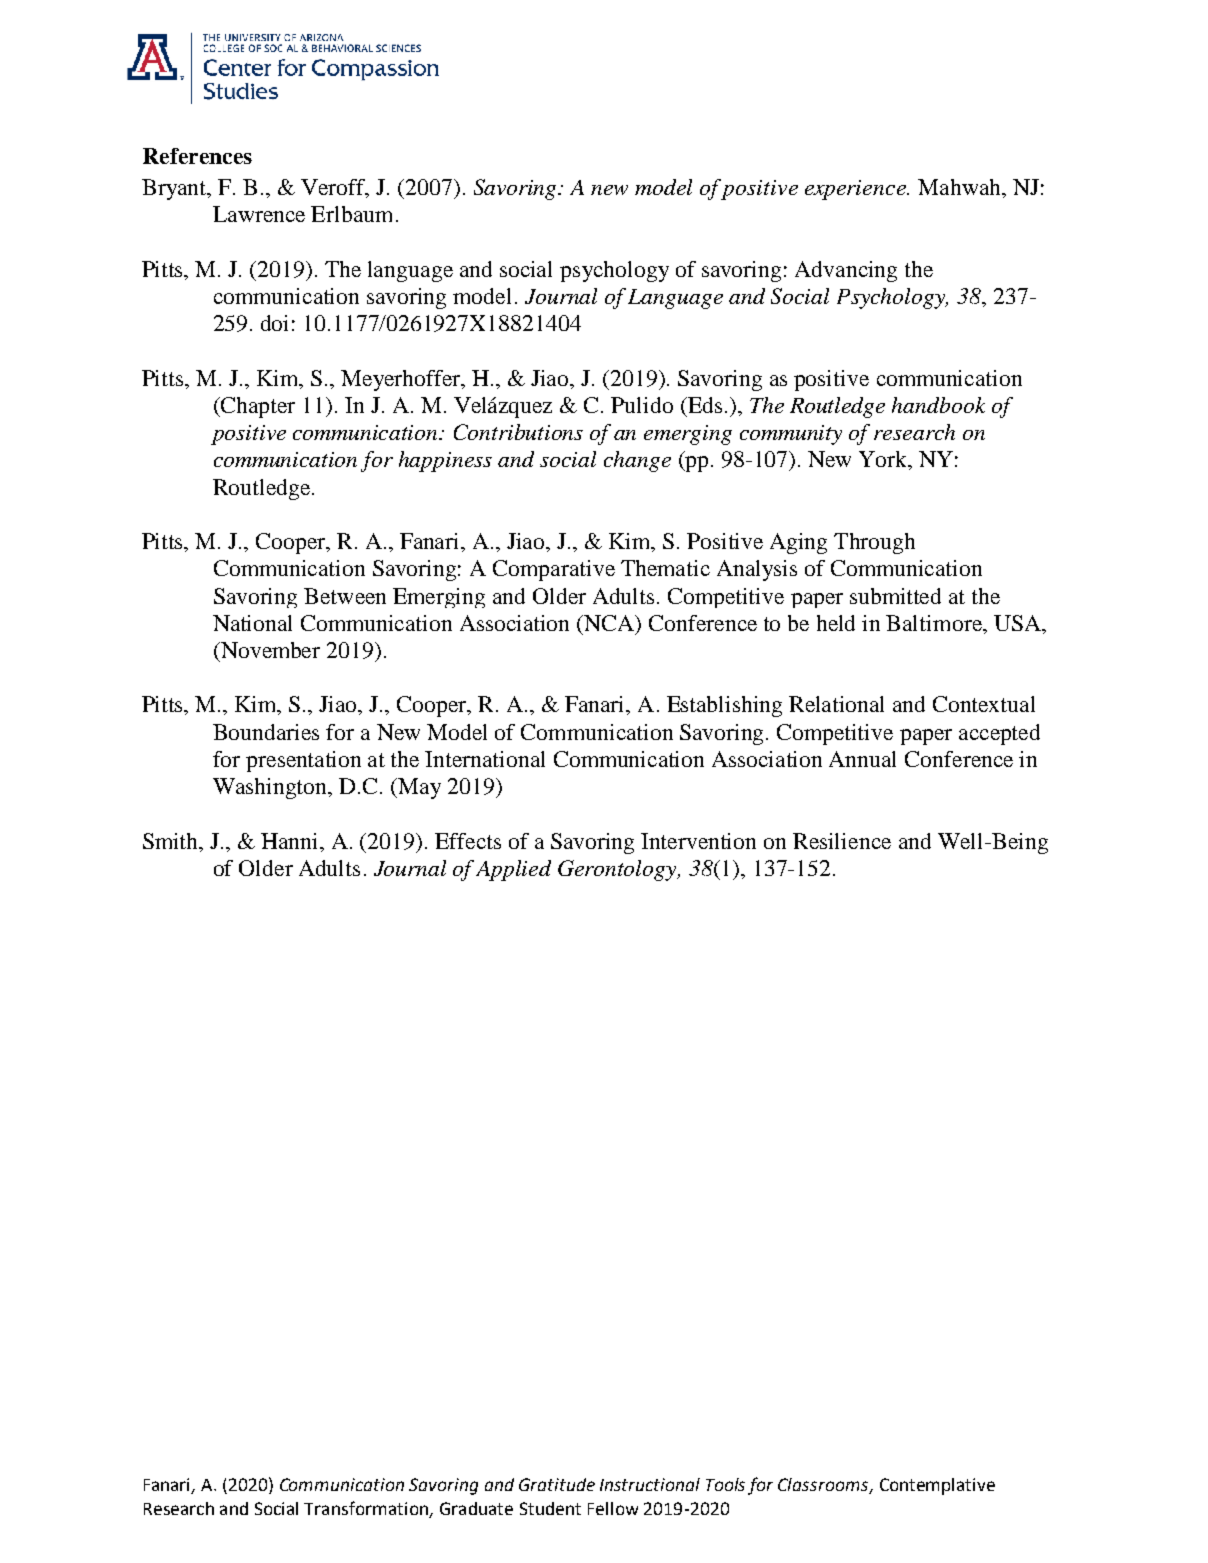 Image resolution: width=1208 pixels, height=1563 pixels. Describe the element at coordinates (856, 190) in the image. I see `experience` at that location.
